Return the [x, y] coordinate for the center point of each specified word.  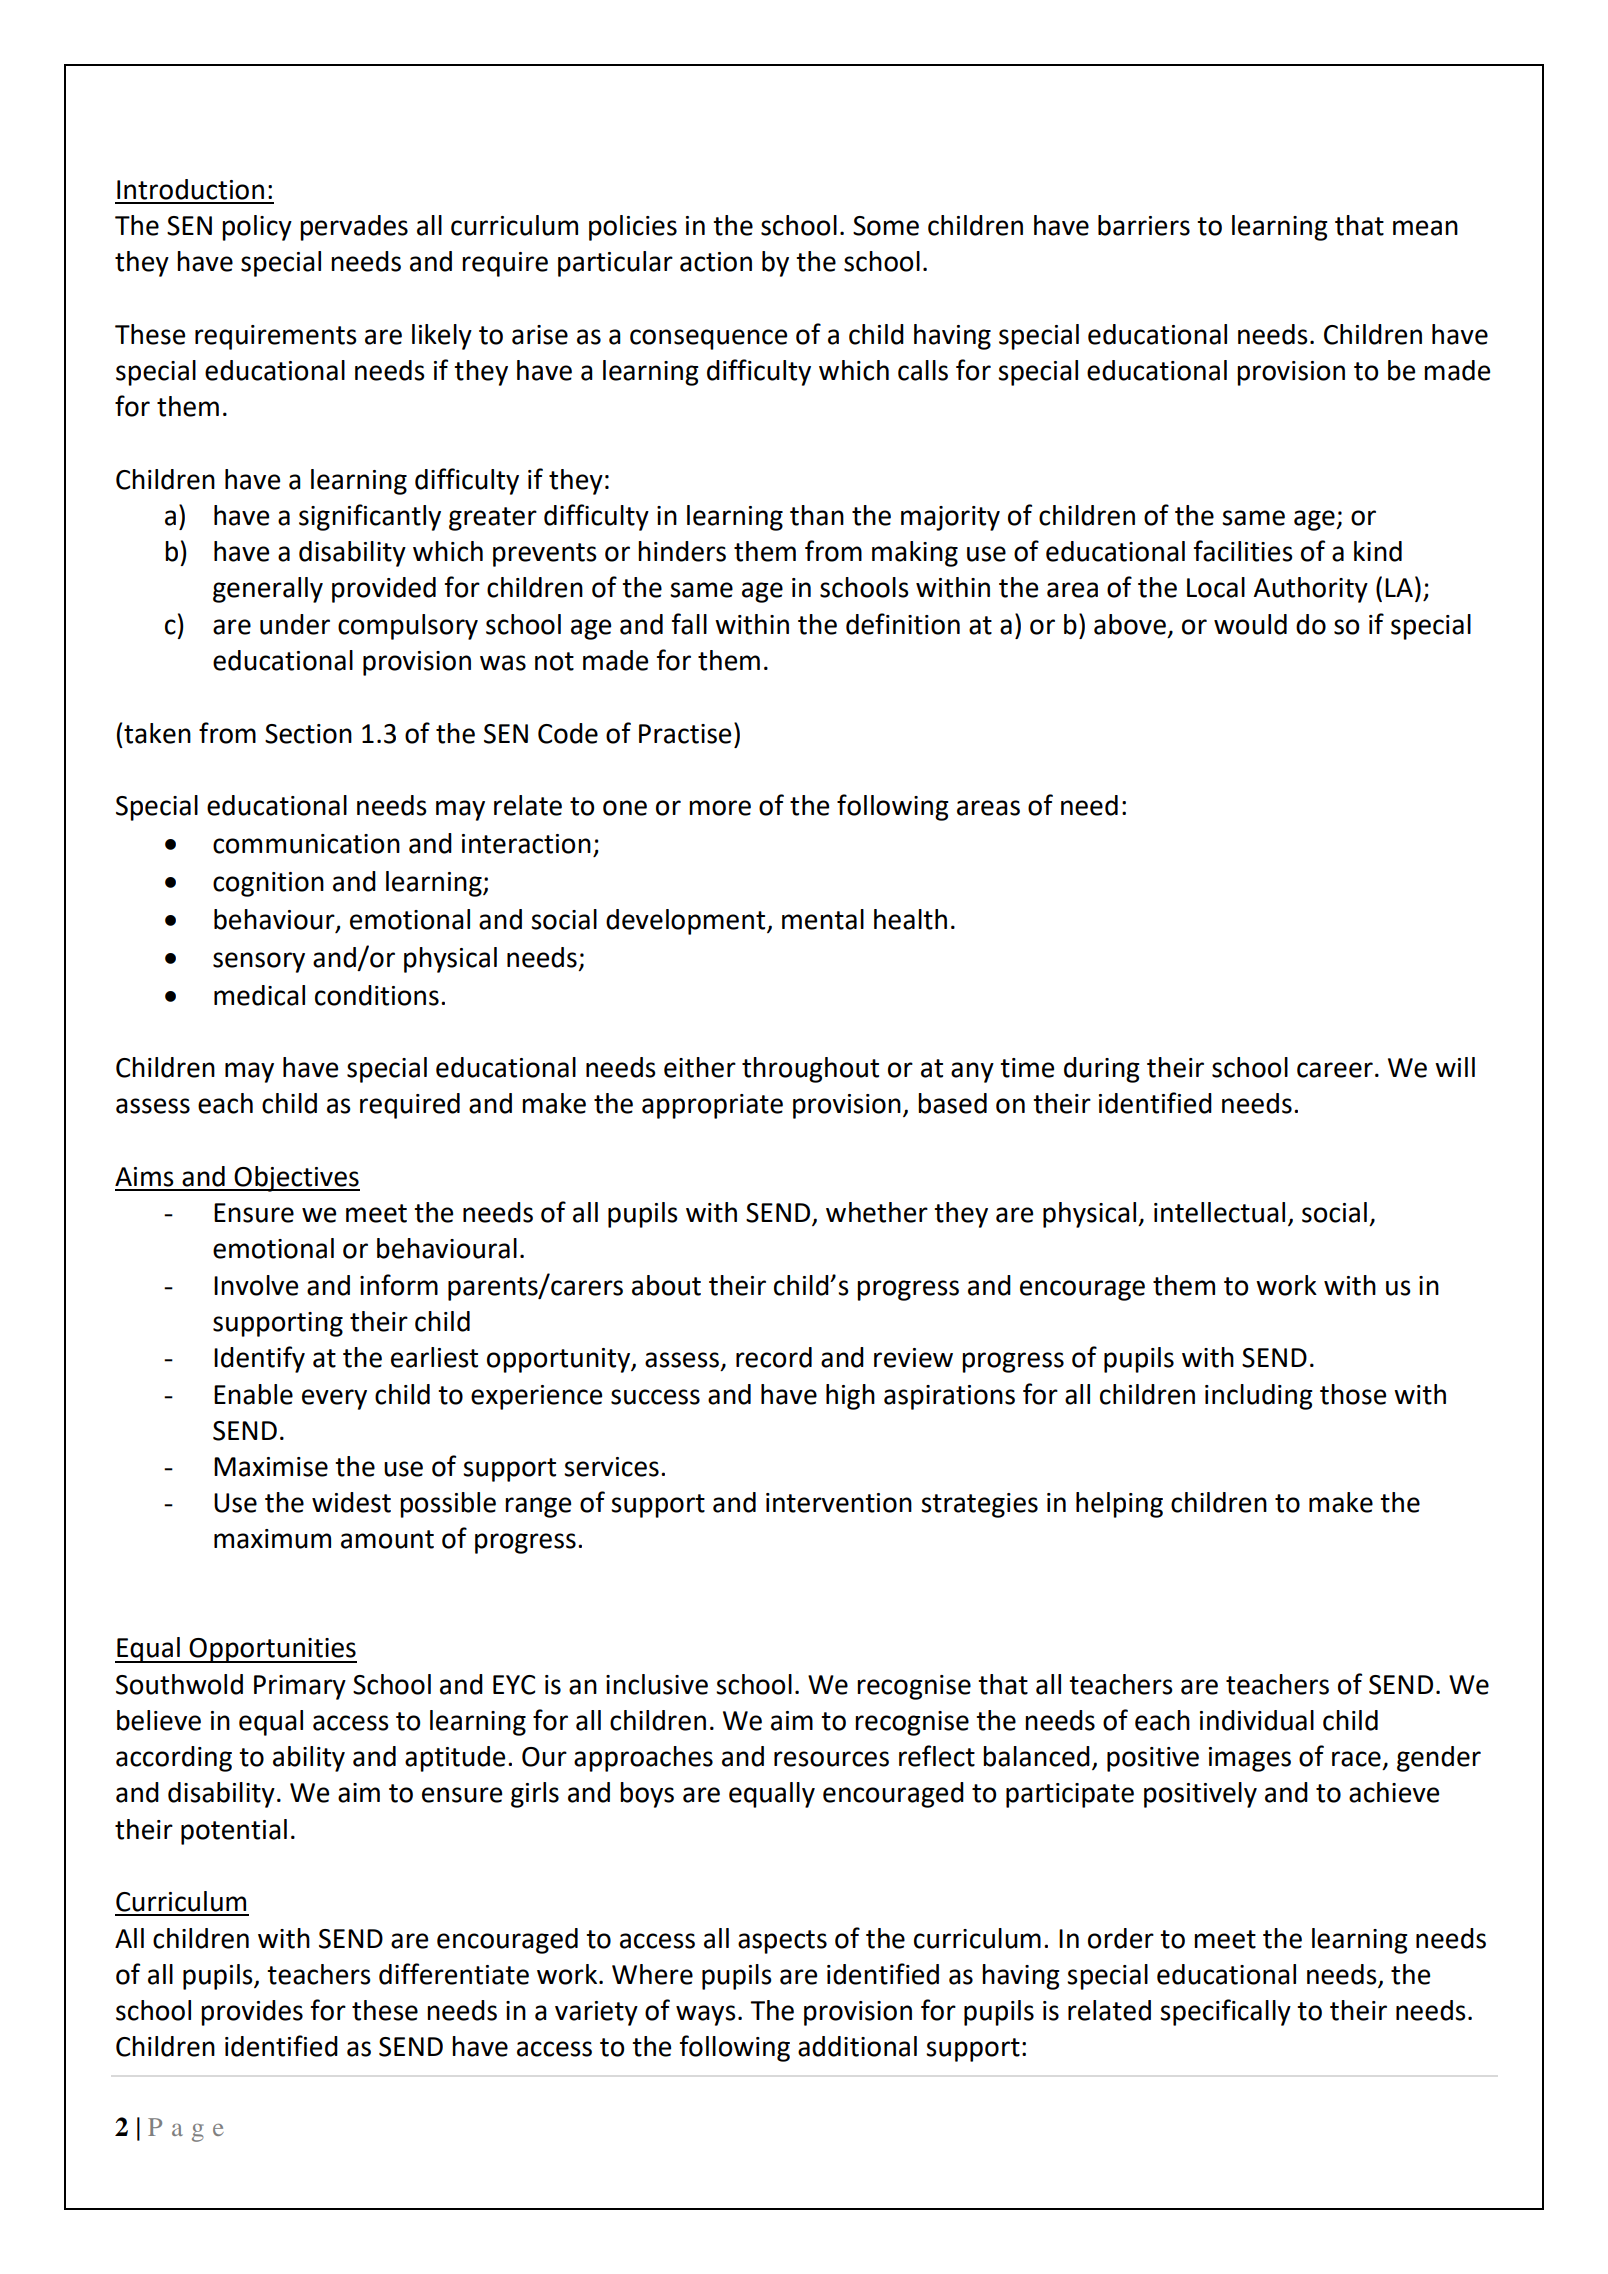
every [334, 1399]
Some [886, 226]
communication [306, 844]
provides [252, 2013]
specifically [1225, 2012]
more [720, 808]
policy [257, 228]
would [1250, 624]
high [850, 1397]
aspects [782, 1942]
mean [1425, 228]
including [1259, 1397]
